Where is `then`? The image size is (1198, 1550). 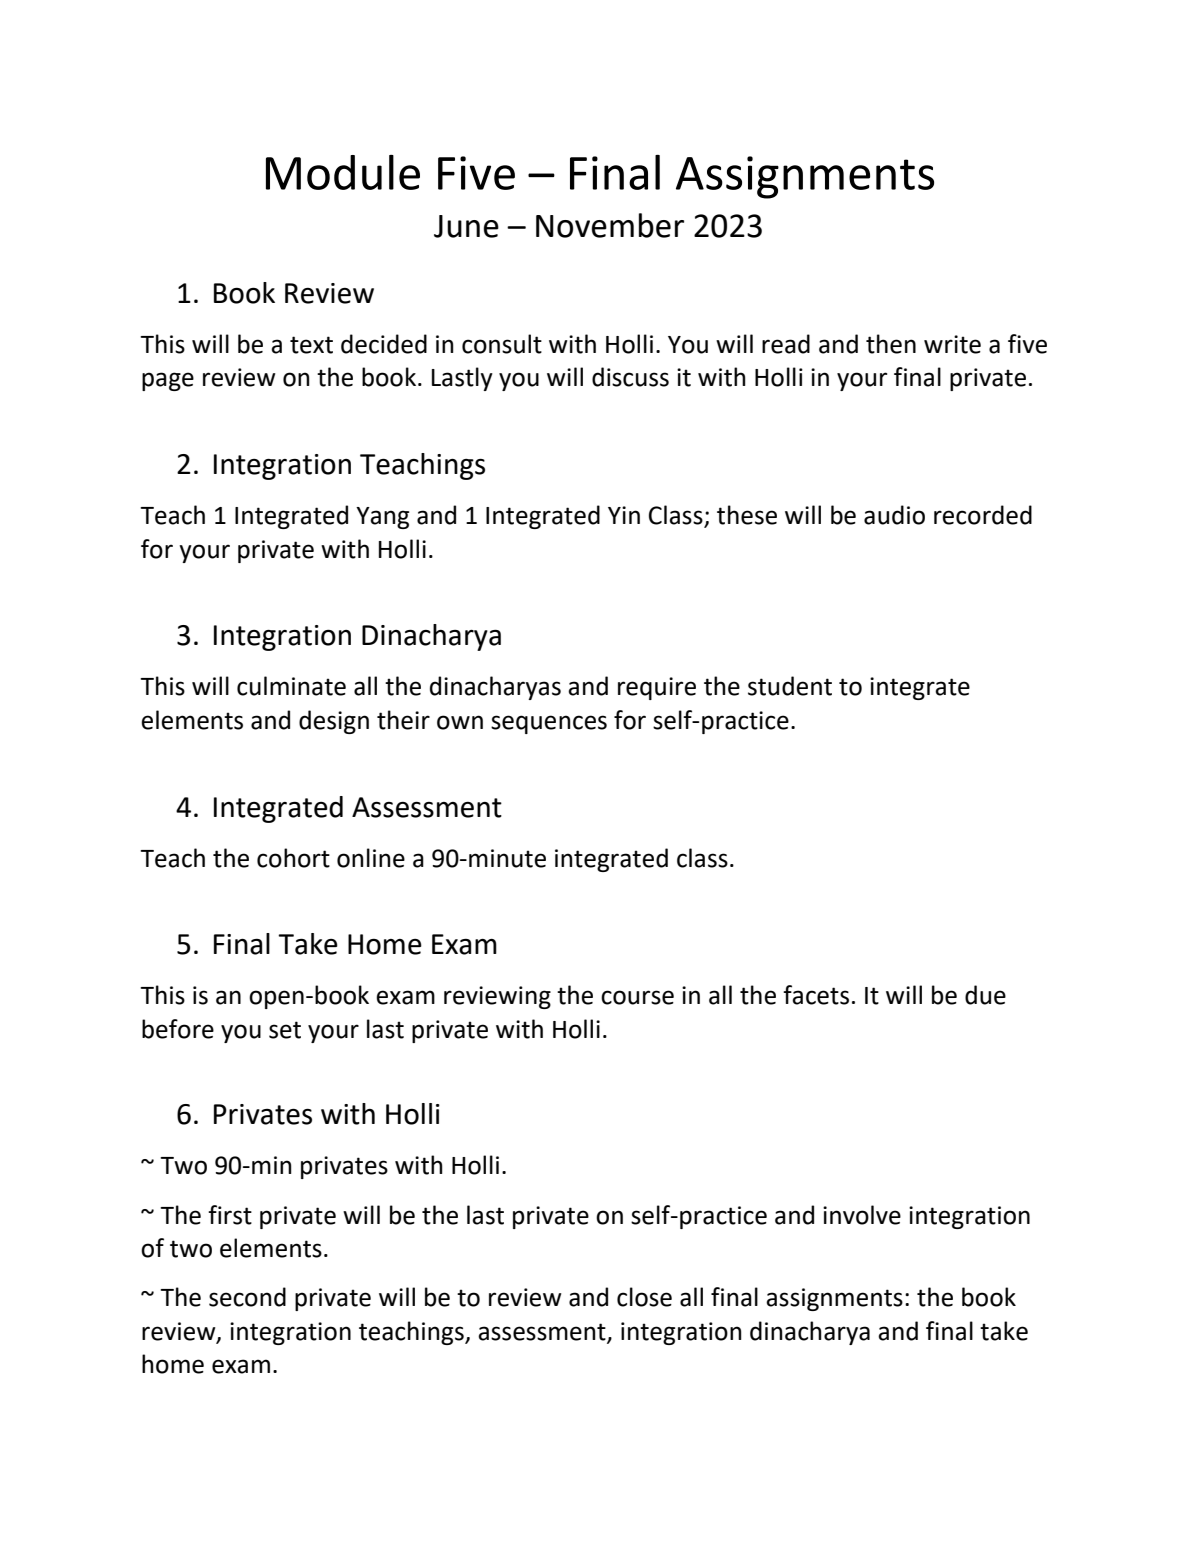
then is located at coordinates (891, 344).
